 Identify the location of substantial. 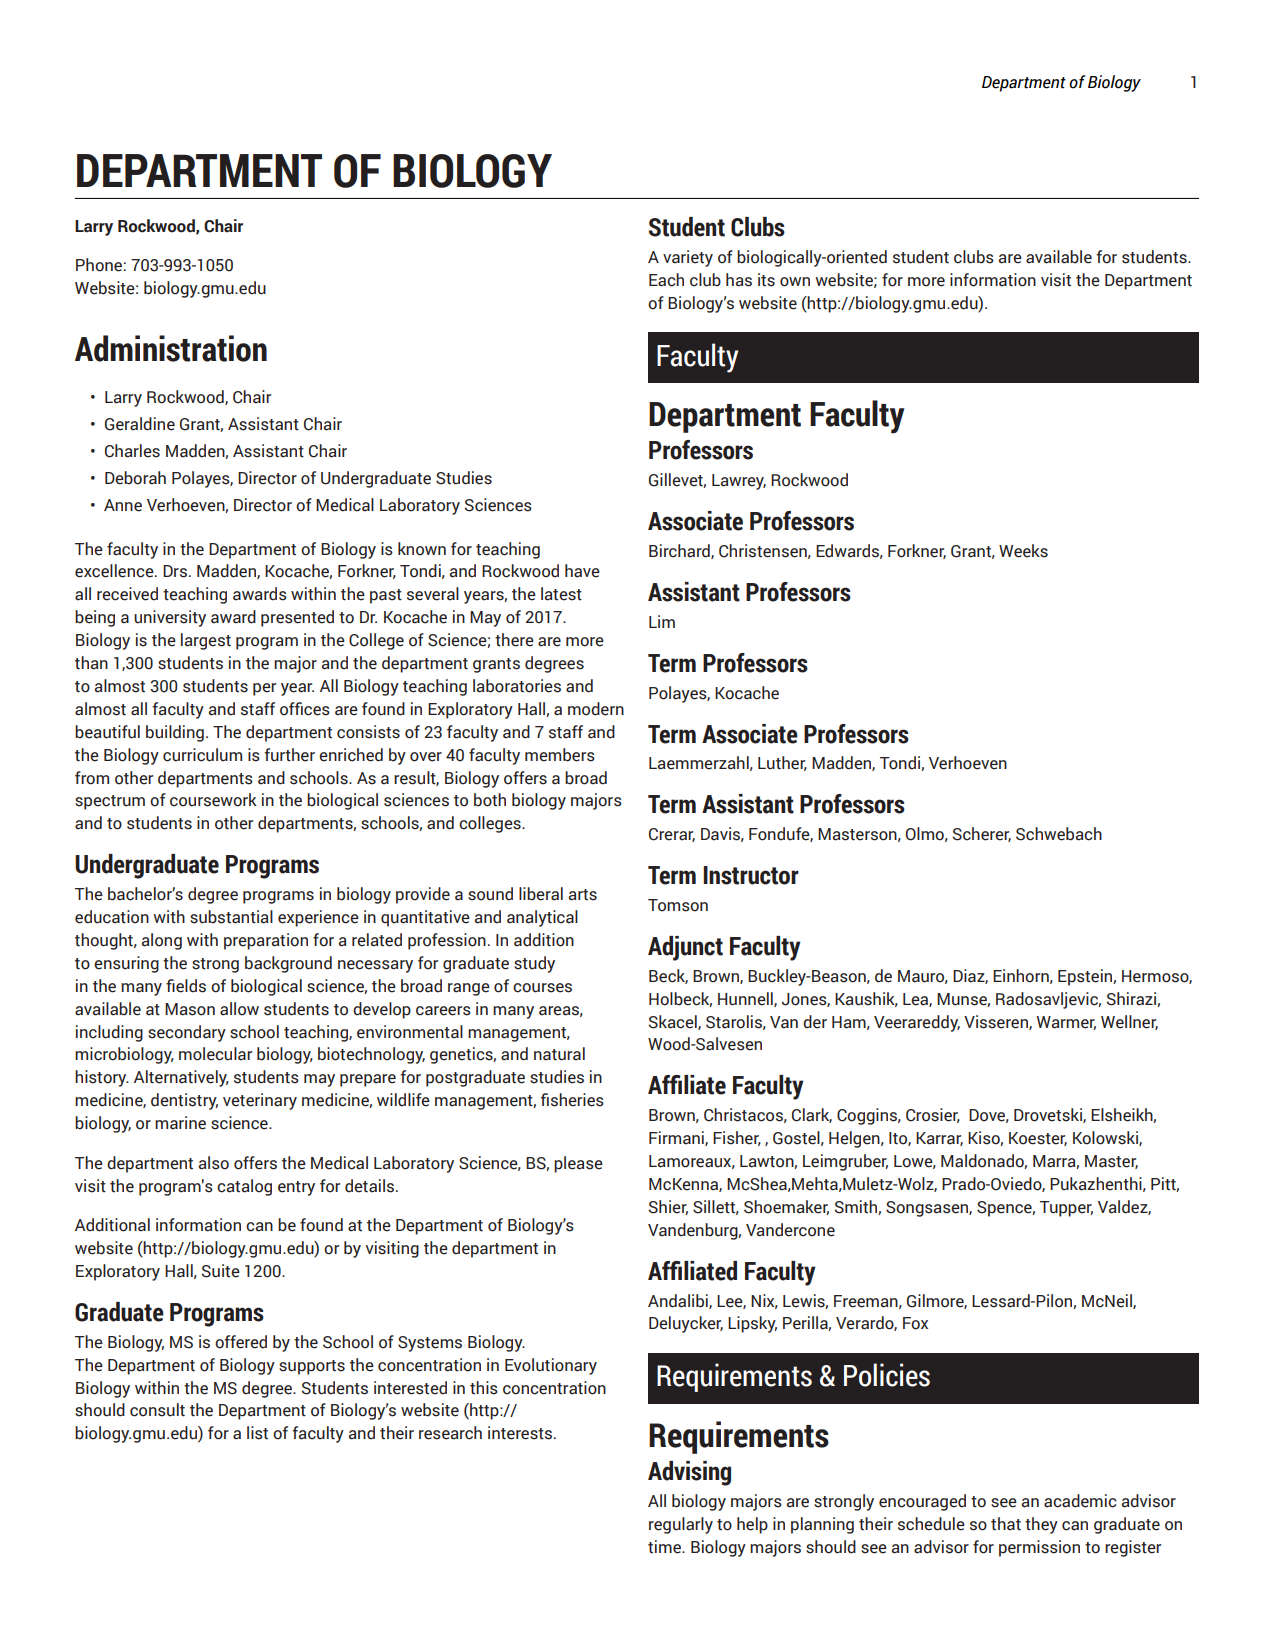
(231, 917).
